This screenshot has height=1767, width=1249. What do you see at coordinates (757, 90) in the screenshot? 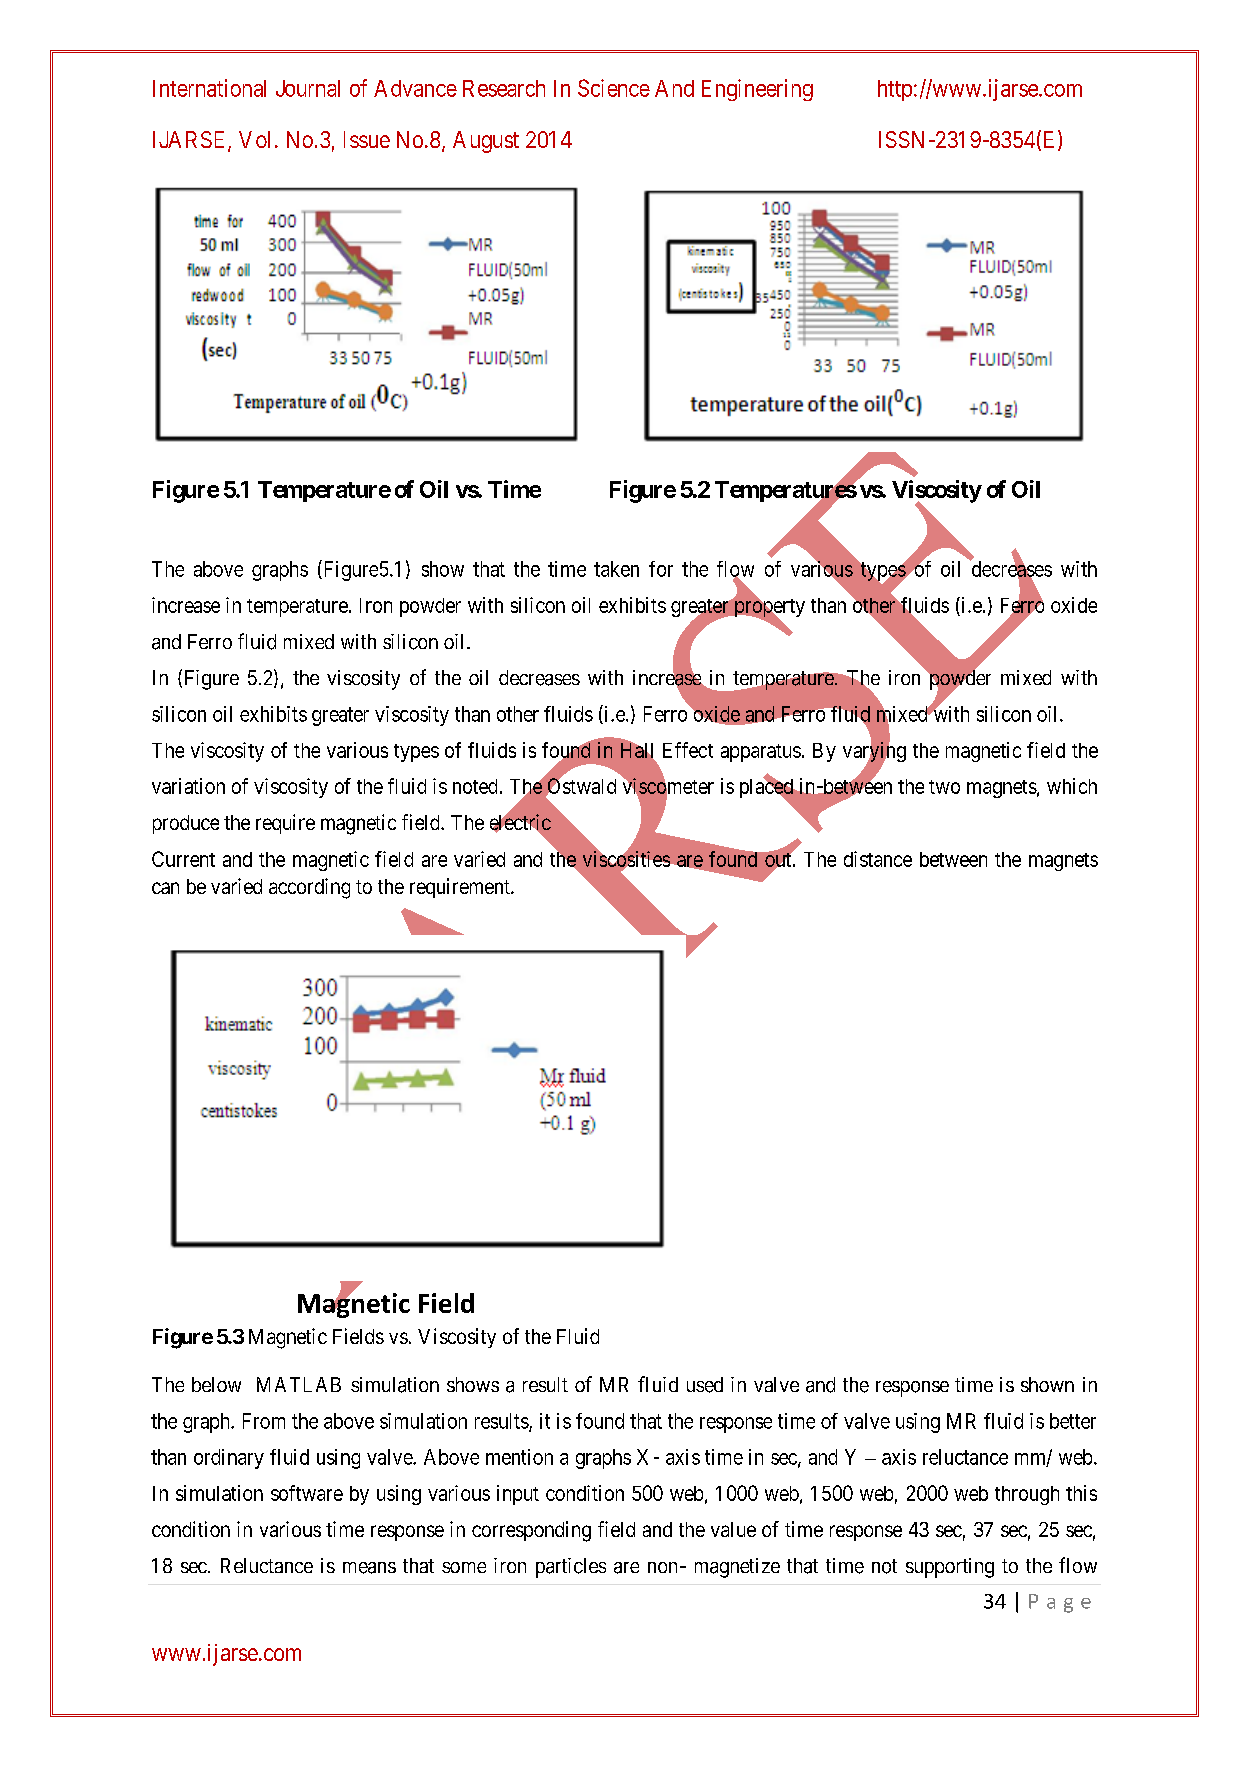
I see `Engineering` at bounding box center [757, 90].
